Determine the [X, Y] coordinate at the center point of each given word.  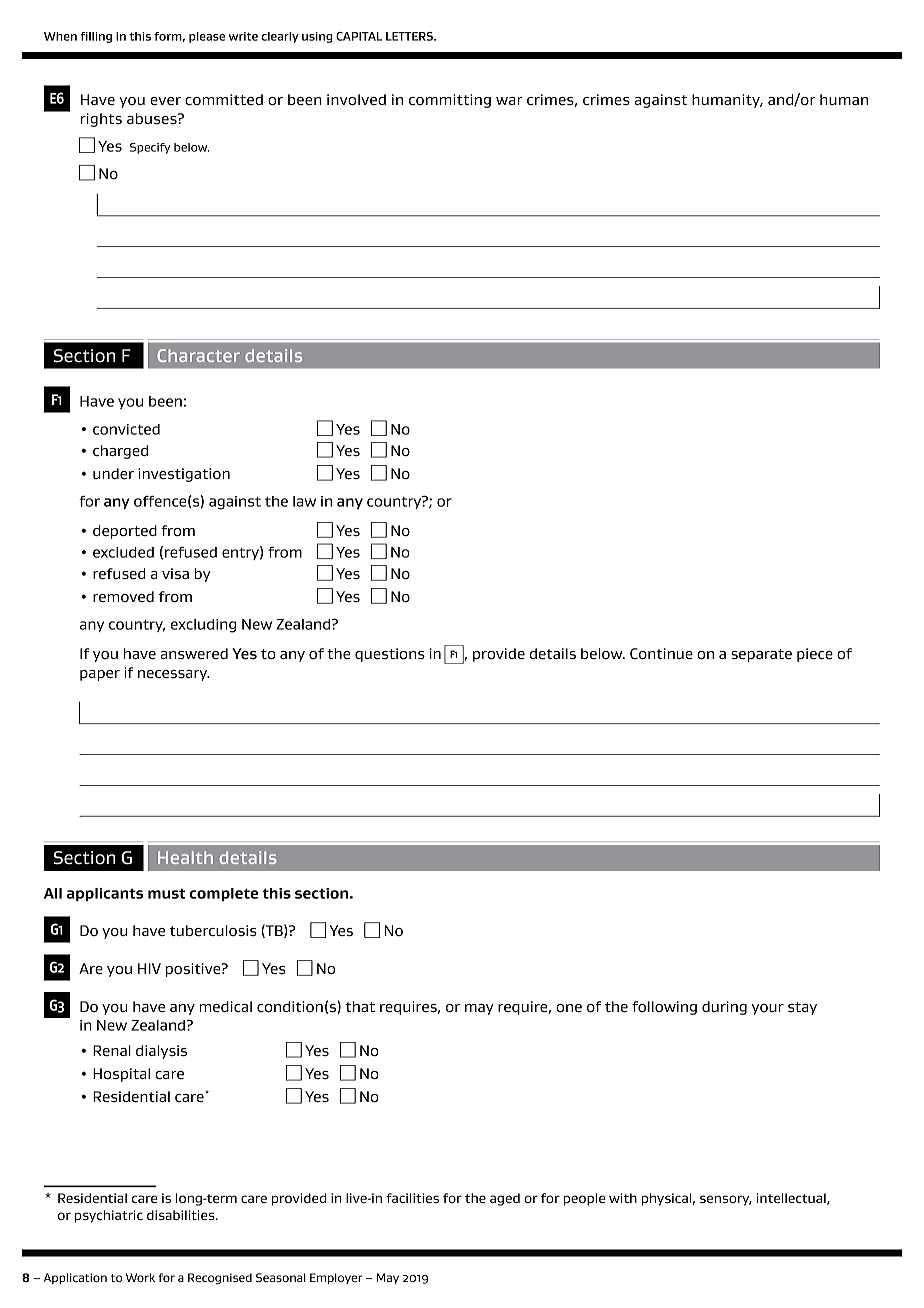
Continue [661, 654]
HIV [149, 968]
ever [165, 101]
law [304, 501]
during [724, 1008]
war [509, 101]
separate [761, 655]
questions [390, 655]
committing [450, 101]
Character [198, 355]
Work [140, 1277]
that [360, 1006]
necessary [174, 675]
